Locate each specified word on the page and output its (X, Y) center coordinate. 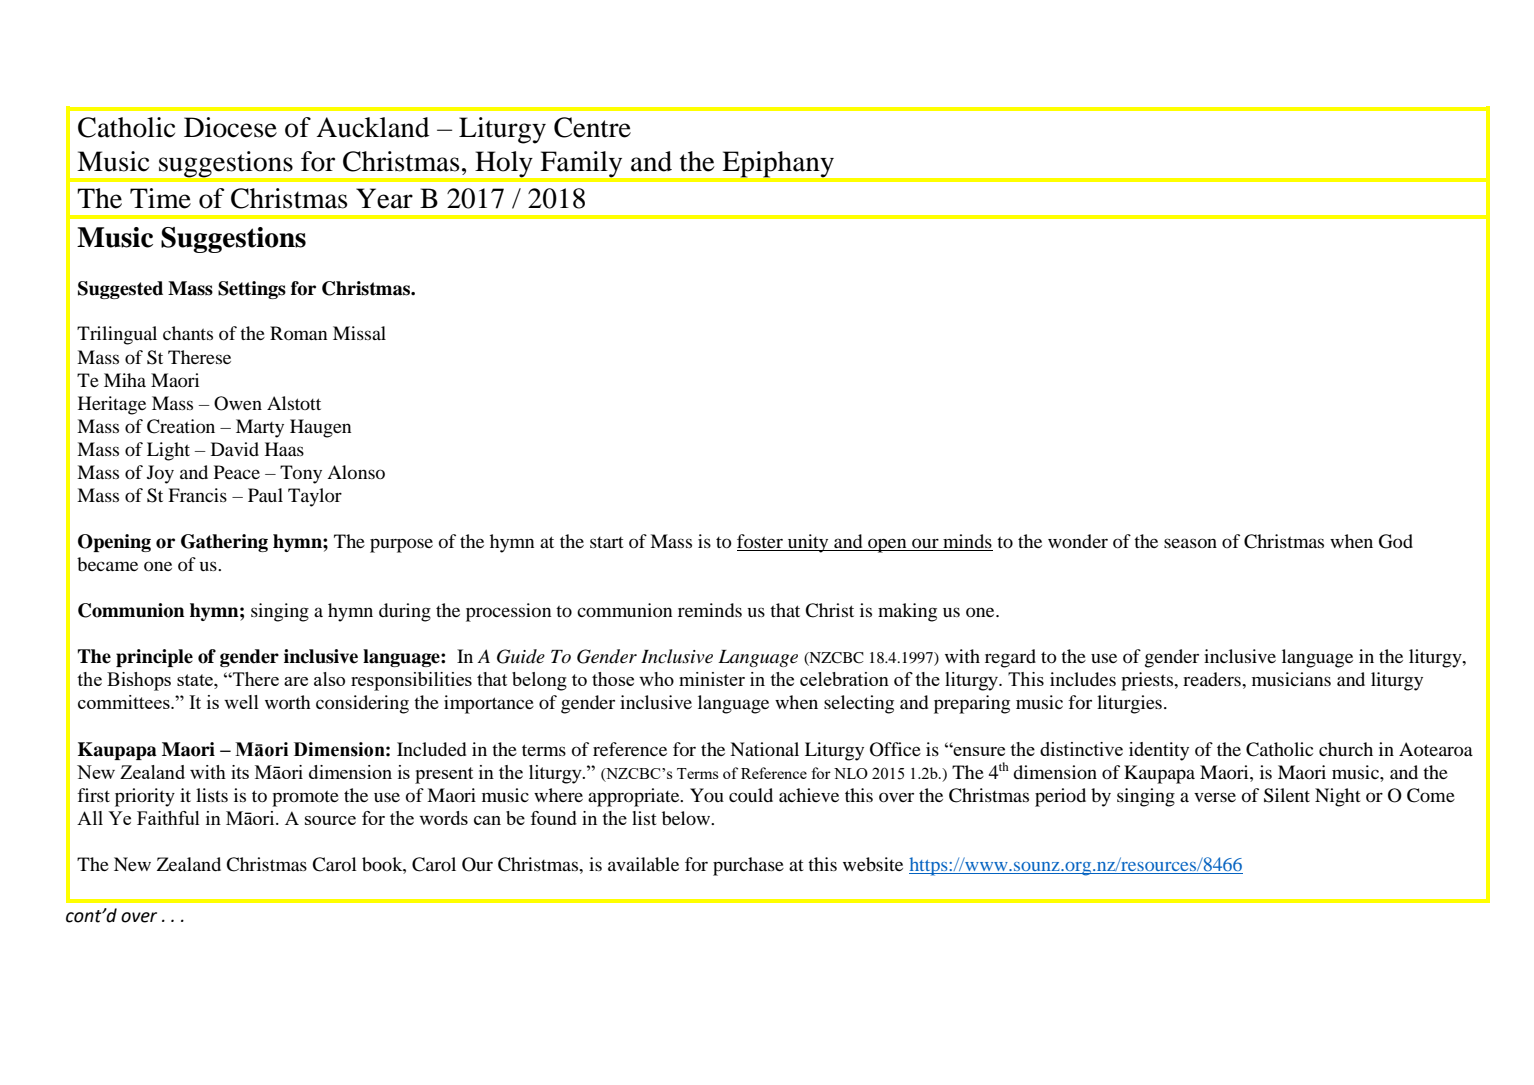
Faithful (168, 818)
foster (761, 542)
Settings (252, 290)
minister (712, 679)
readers (1213, 679)
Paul (265, 495)
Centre (592, 127)
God (1396, 541)
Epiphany (778, 164)
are (296, 681)
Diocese (230, 127)
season (1190, 543)
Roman (298, 333)
